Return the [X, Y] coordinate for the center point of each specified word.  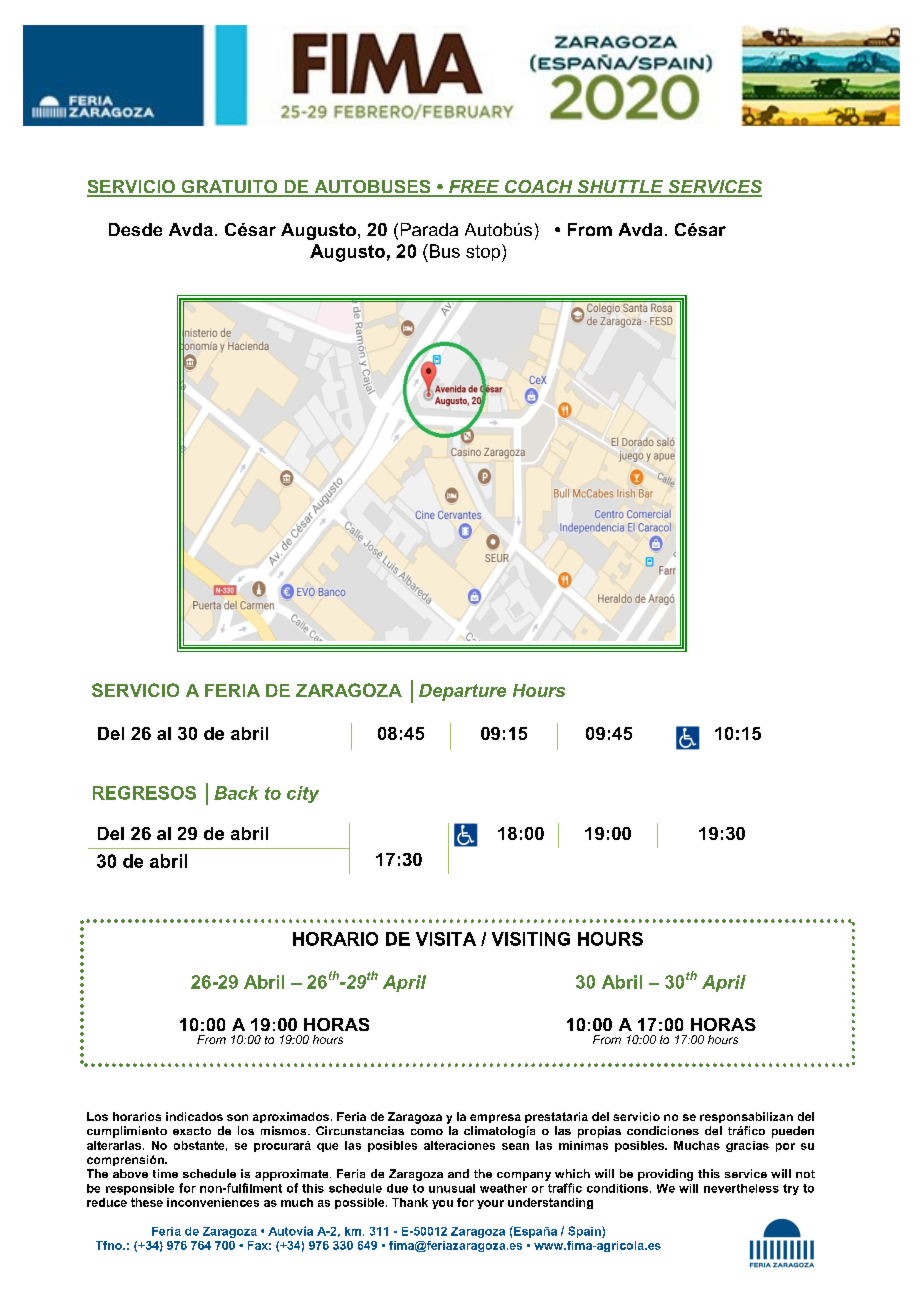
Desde [135, 229]
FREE [474, 188]
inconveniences [213, 1202]
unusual [452, 1188]
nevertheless [741, 1188]
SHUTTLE [620, 188]
